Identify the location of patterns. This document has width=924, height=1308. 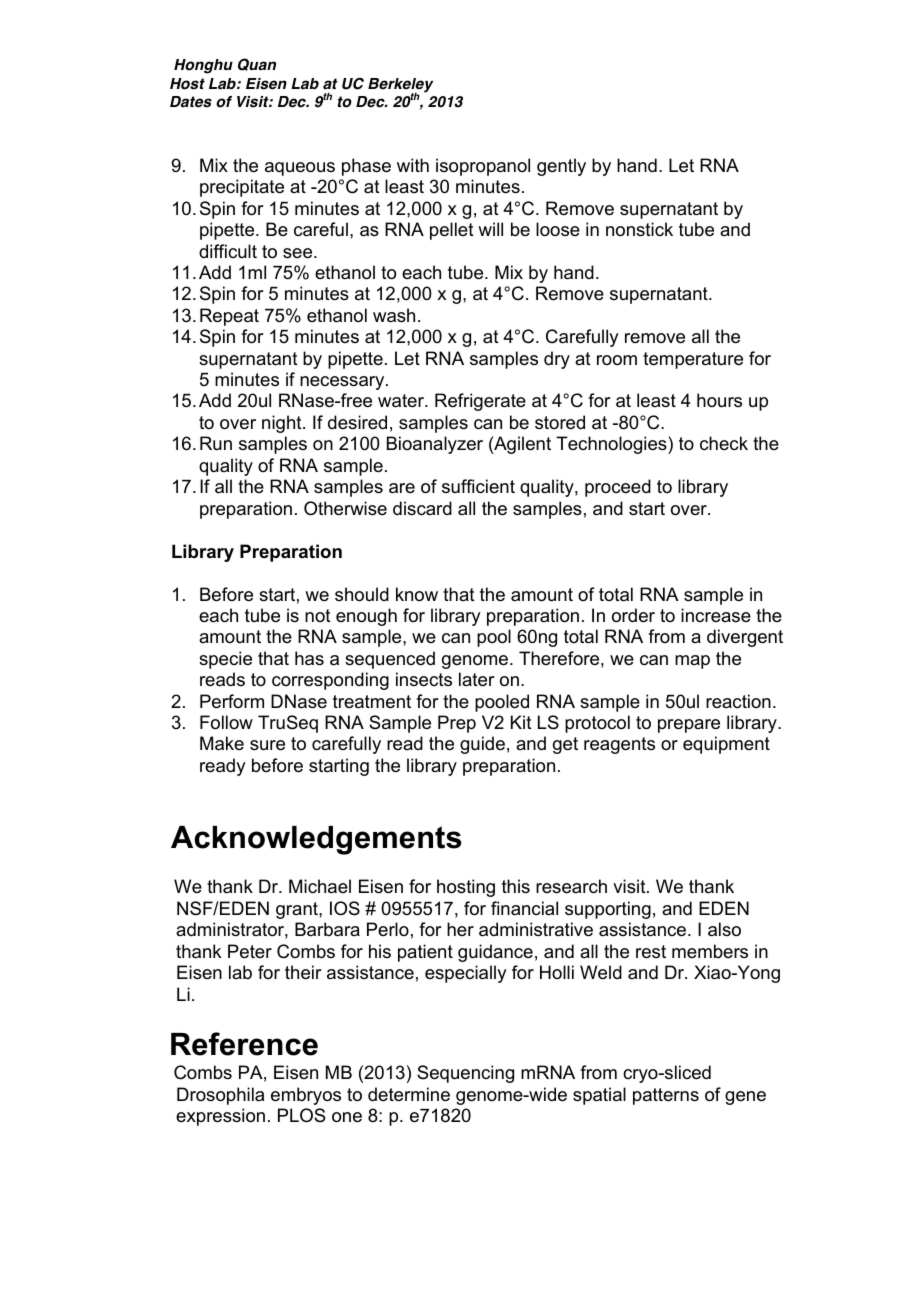
(666, 1096).
